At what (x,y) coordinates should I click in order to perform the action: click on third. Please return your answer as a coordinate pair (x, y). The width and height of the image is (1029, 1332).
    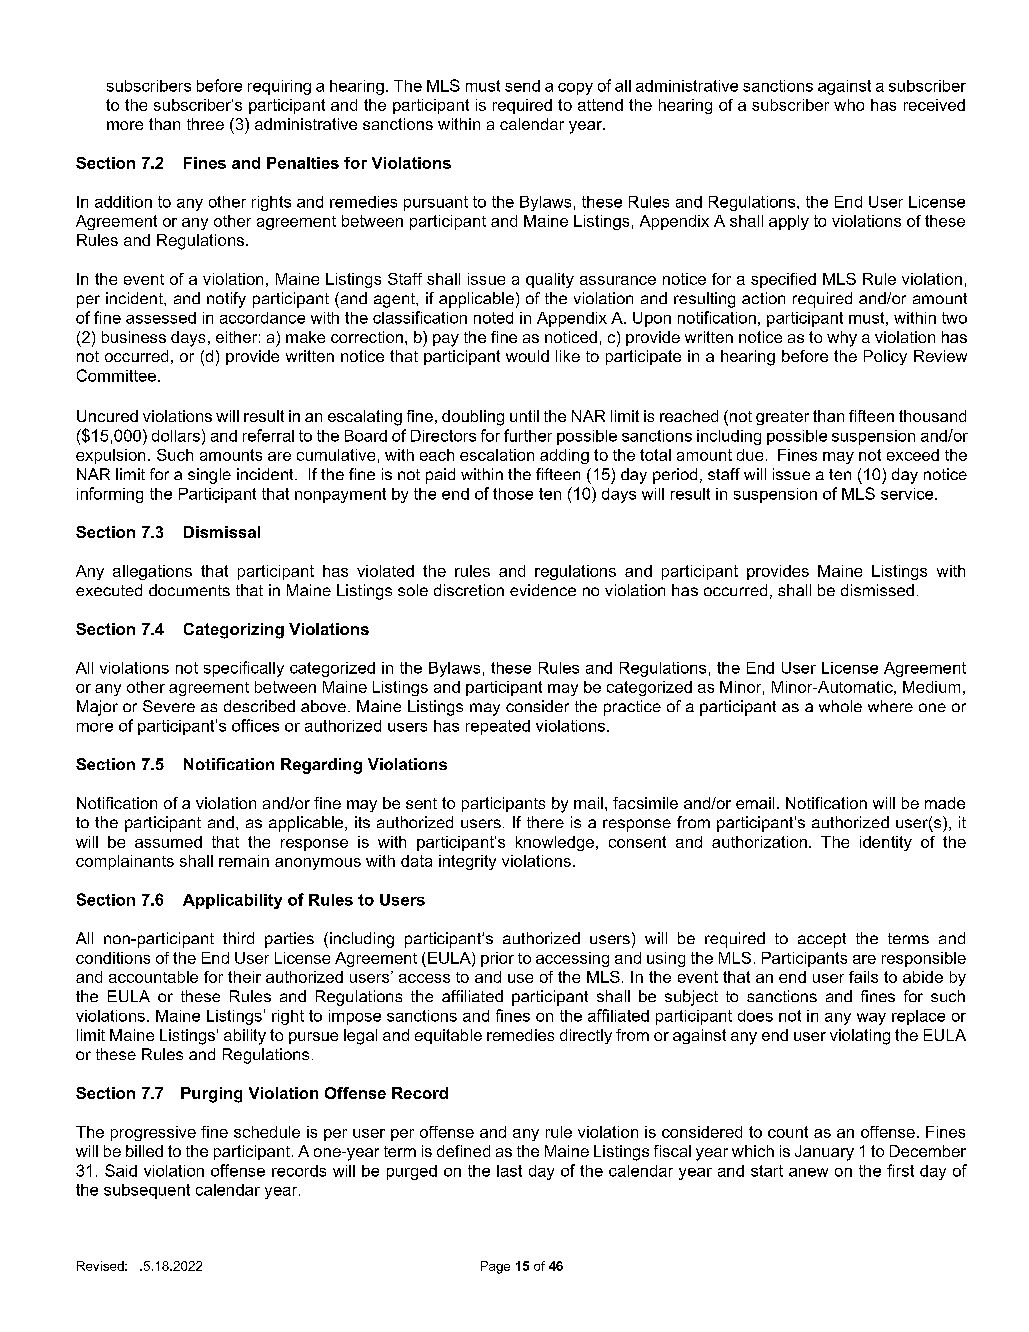
    Looking at the image, I should click on (238, 938).
